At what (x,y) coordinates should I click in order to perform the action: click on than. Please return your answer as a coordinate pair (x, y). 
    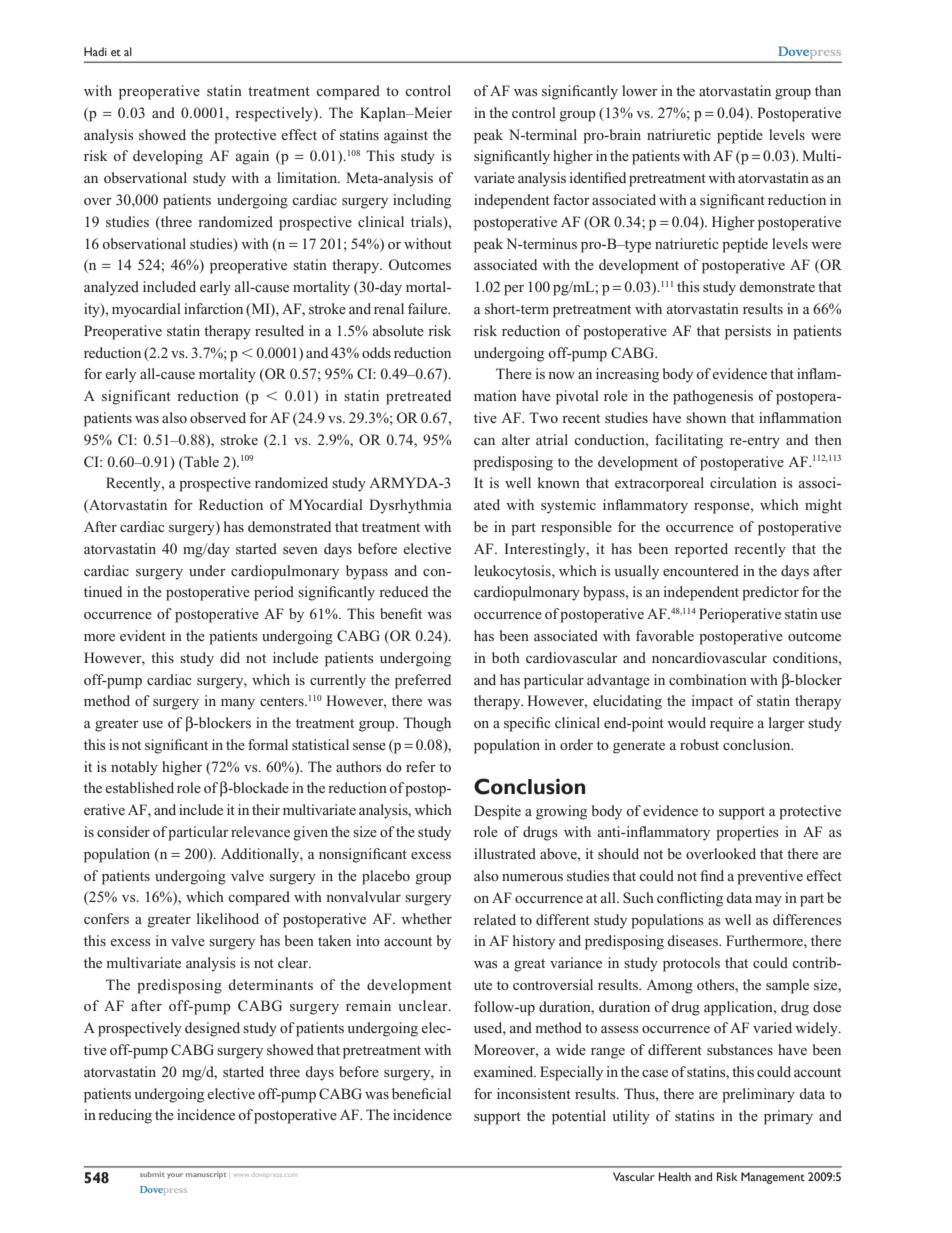
    Looking at the image, I should click on (828, 90).
